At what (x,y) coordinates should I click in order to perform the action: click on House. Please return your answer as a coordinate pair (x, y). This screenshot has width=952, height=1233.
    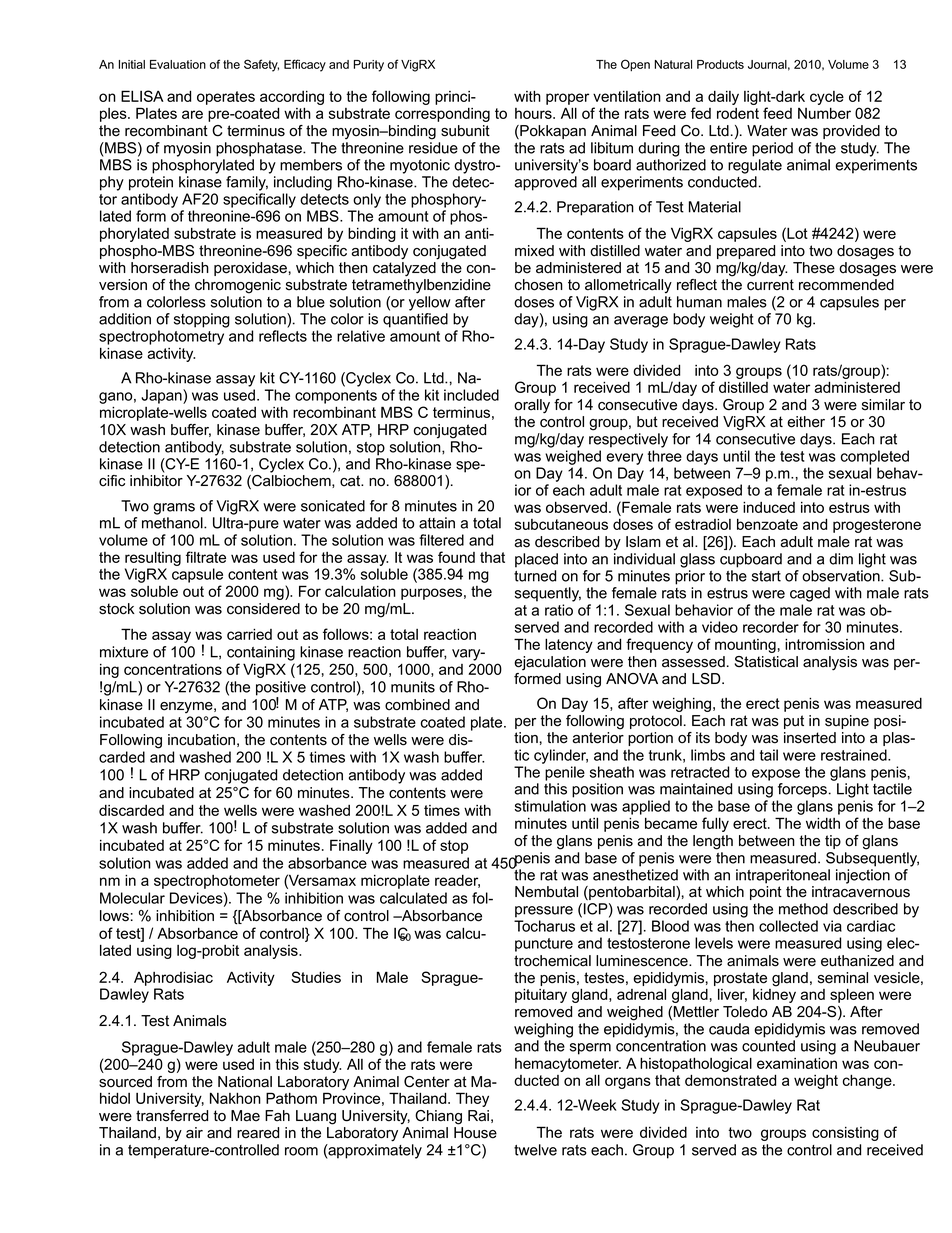
    Looking at the image, I should click on (475, 1133).
